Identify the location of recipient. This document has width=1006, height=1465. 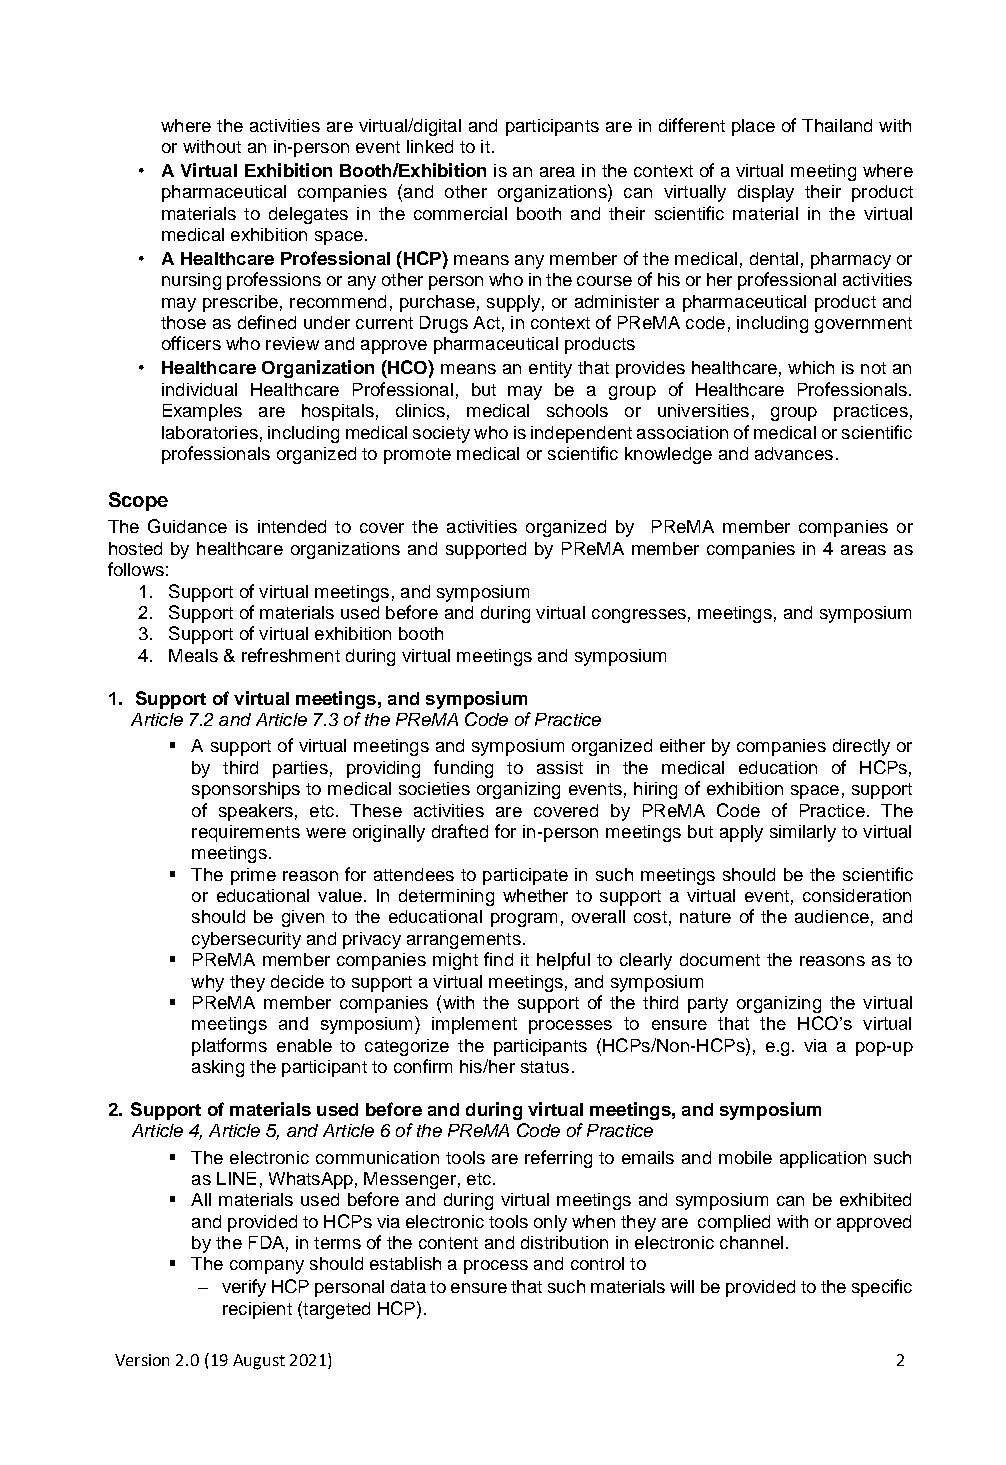
(257, 1310).
